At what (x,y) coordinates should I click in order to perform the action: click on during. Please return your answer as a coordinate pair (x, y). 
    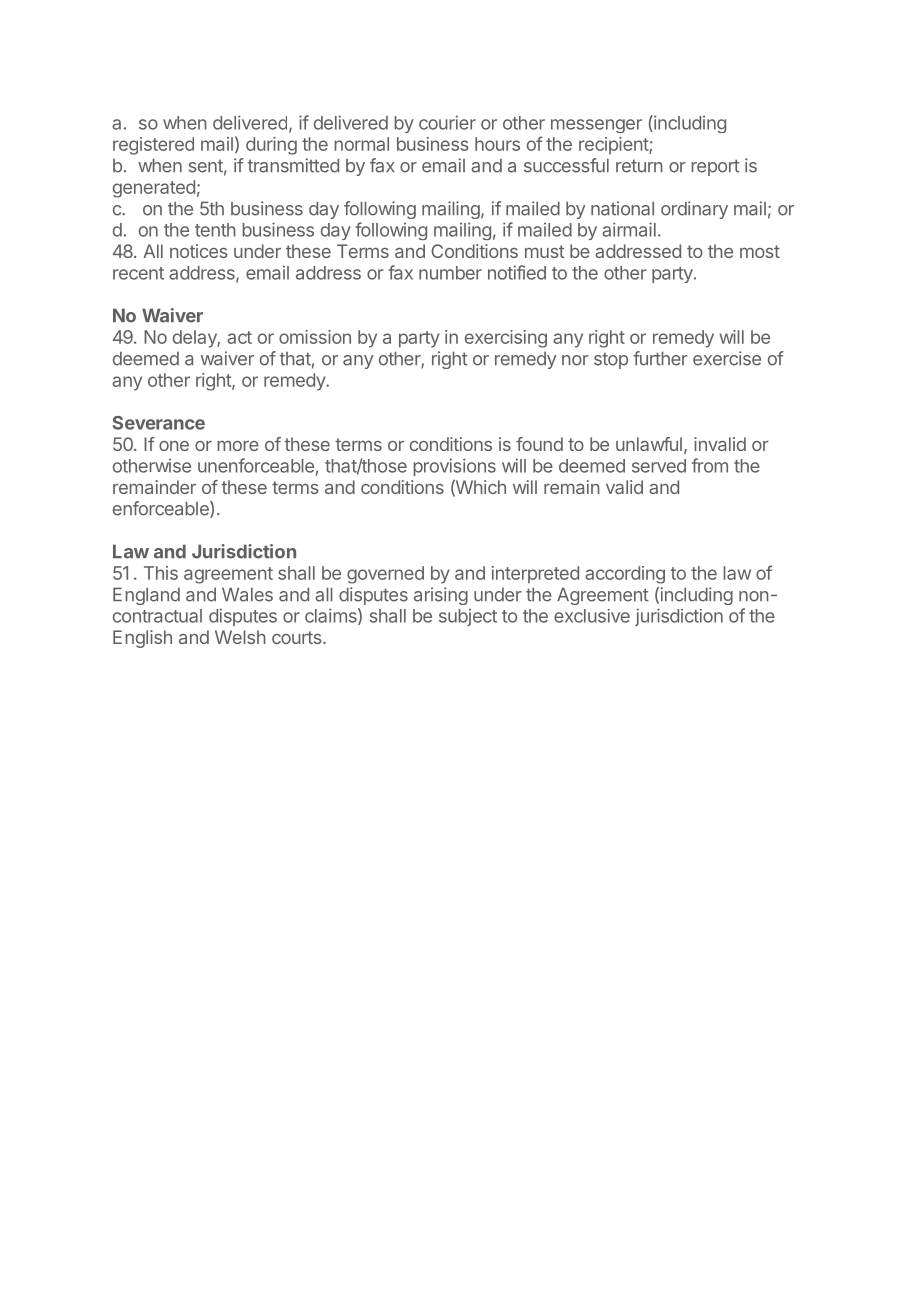
    Looking at the image, I should click on (271, 146).
